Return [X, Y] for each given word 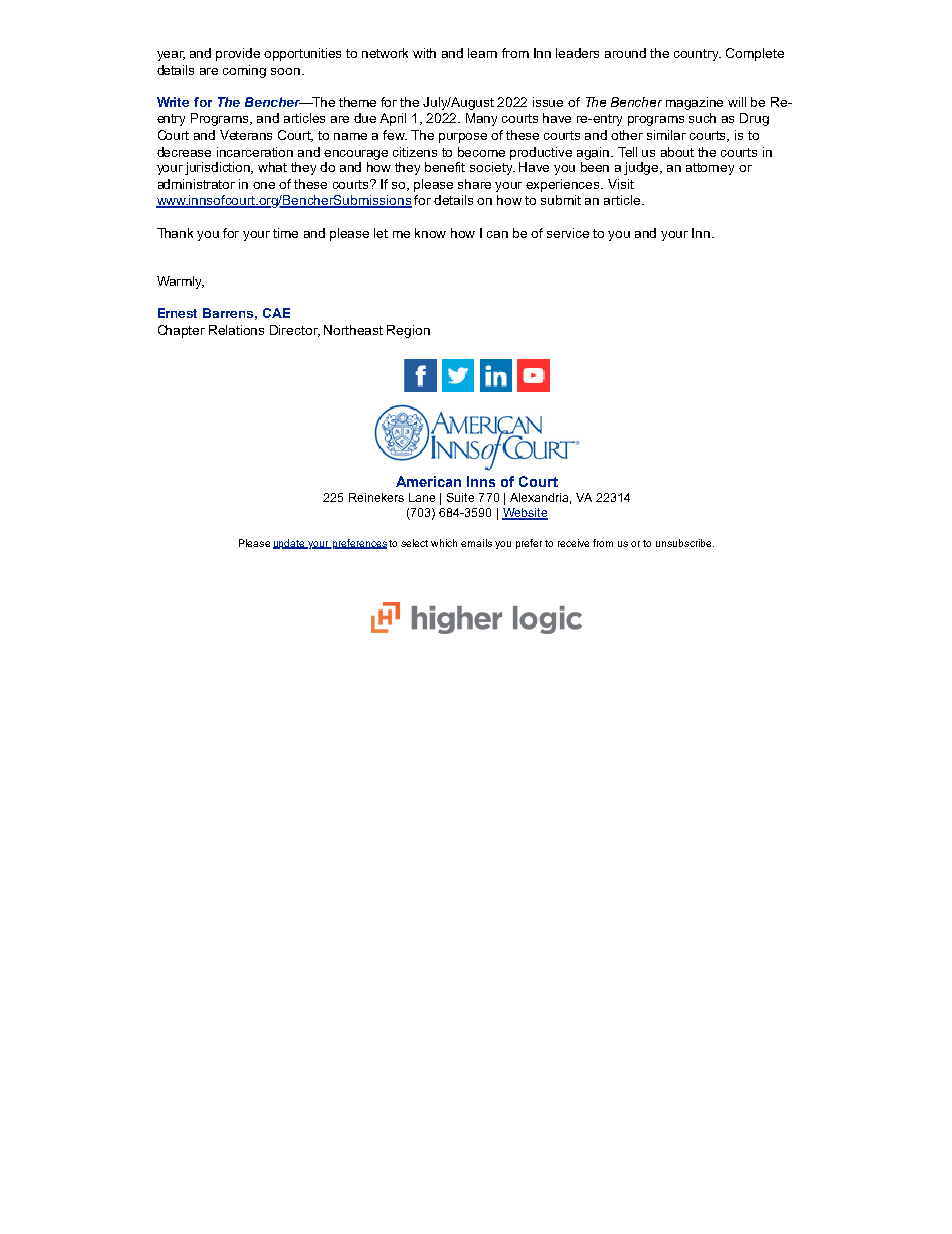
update [290, 544]
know [430, 233]
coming [244, 71]
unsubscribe [685, 543]
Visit [621, 184]
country [697, 55]
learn [482, 53]
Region [408, 331]
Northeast [353, 330]
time [285, 233]
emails [476, 543]
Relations [236, 330]
